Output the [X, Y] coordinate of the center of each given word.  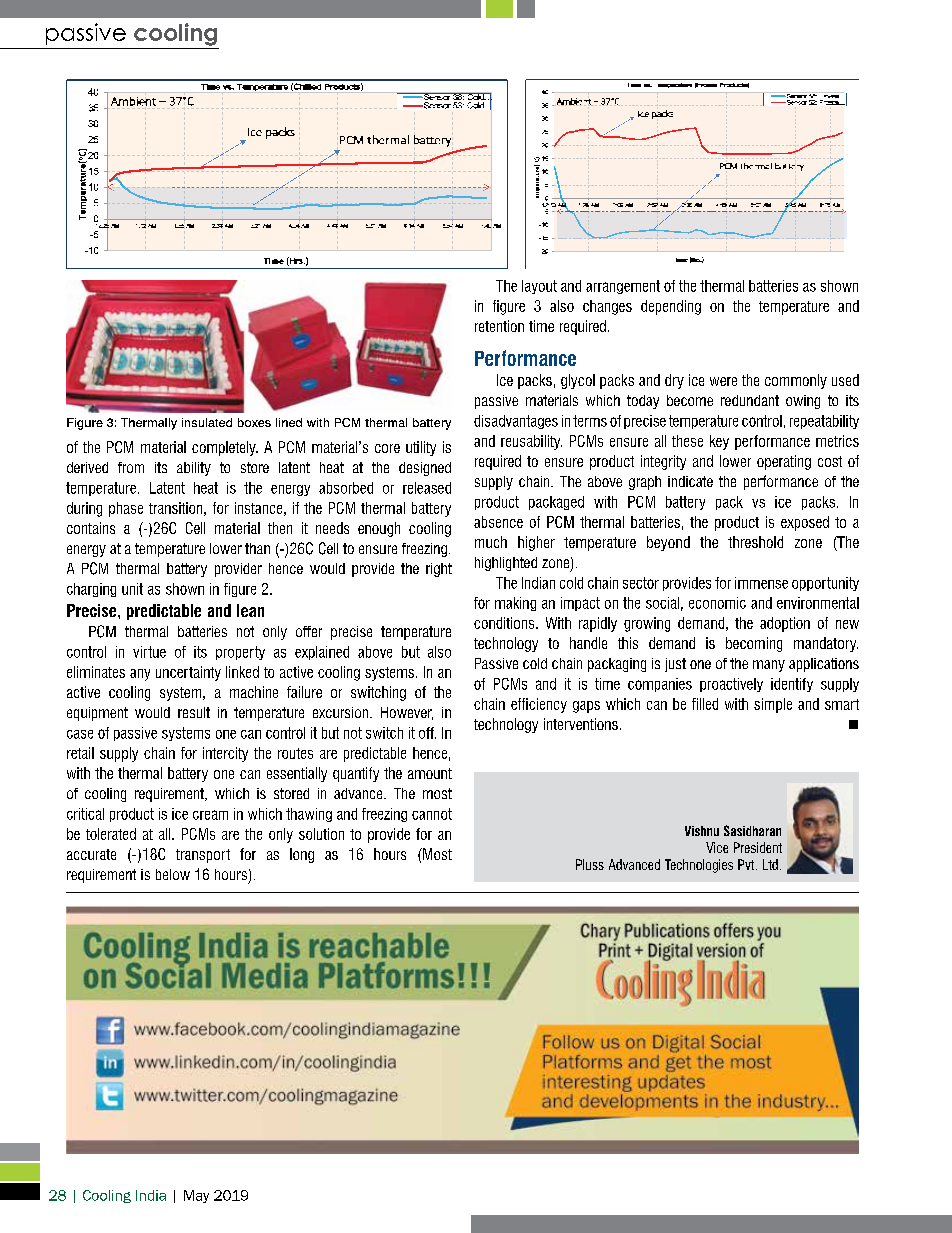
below [173, 874]
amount [430, 773]
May [196, 1196]
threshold [755, 542]
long [302, 855]
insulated [207, 422]
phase [126, 509]
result [194, 712]
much [491, 542]
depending [671, 307]
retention [499, 326]
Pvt [747, 864]
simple [773, 705]
